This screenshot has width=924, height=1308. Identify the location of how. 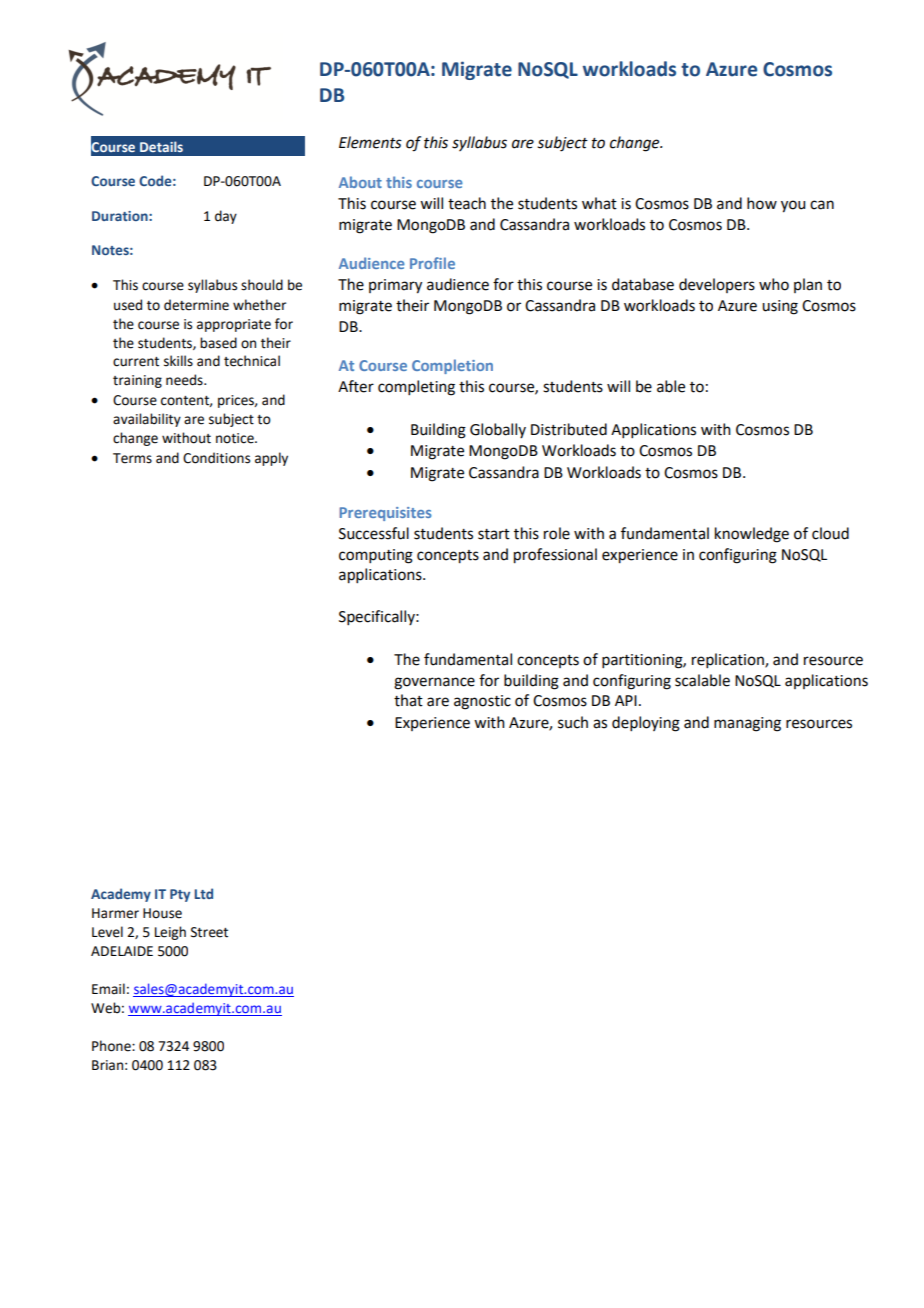
(762, 203).
